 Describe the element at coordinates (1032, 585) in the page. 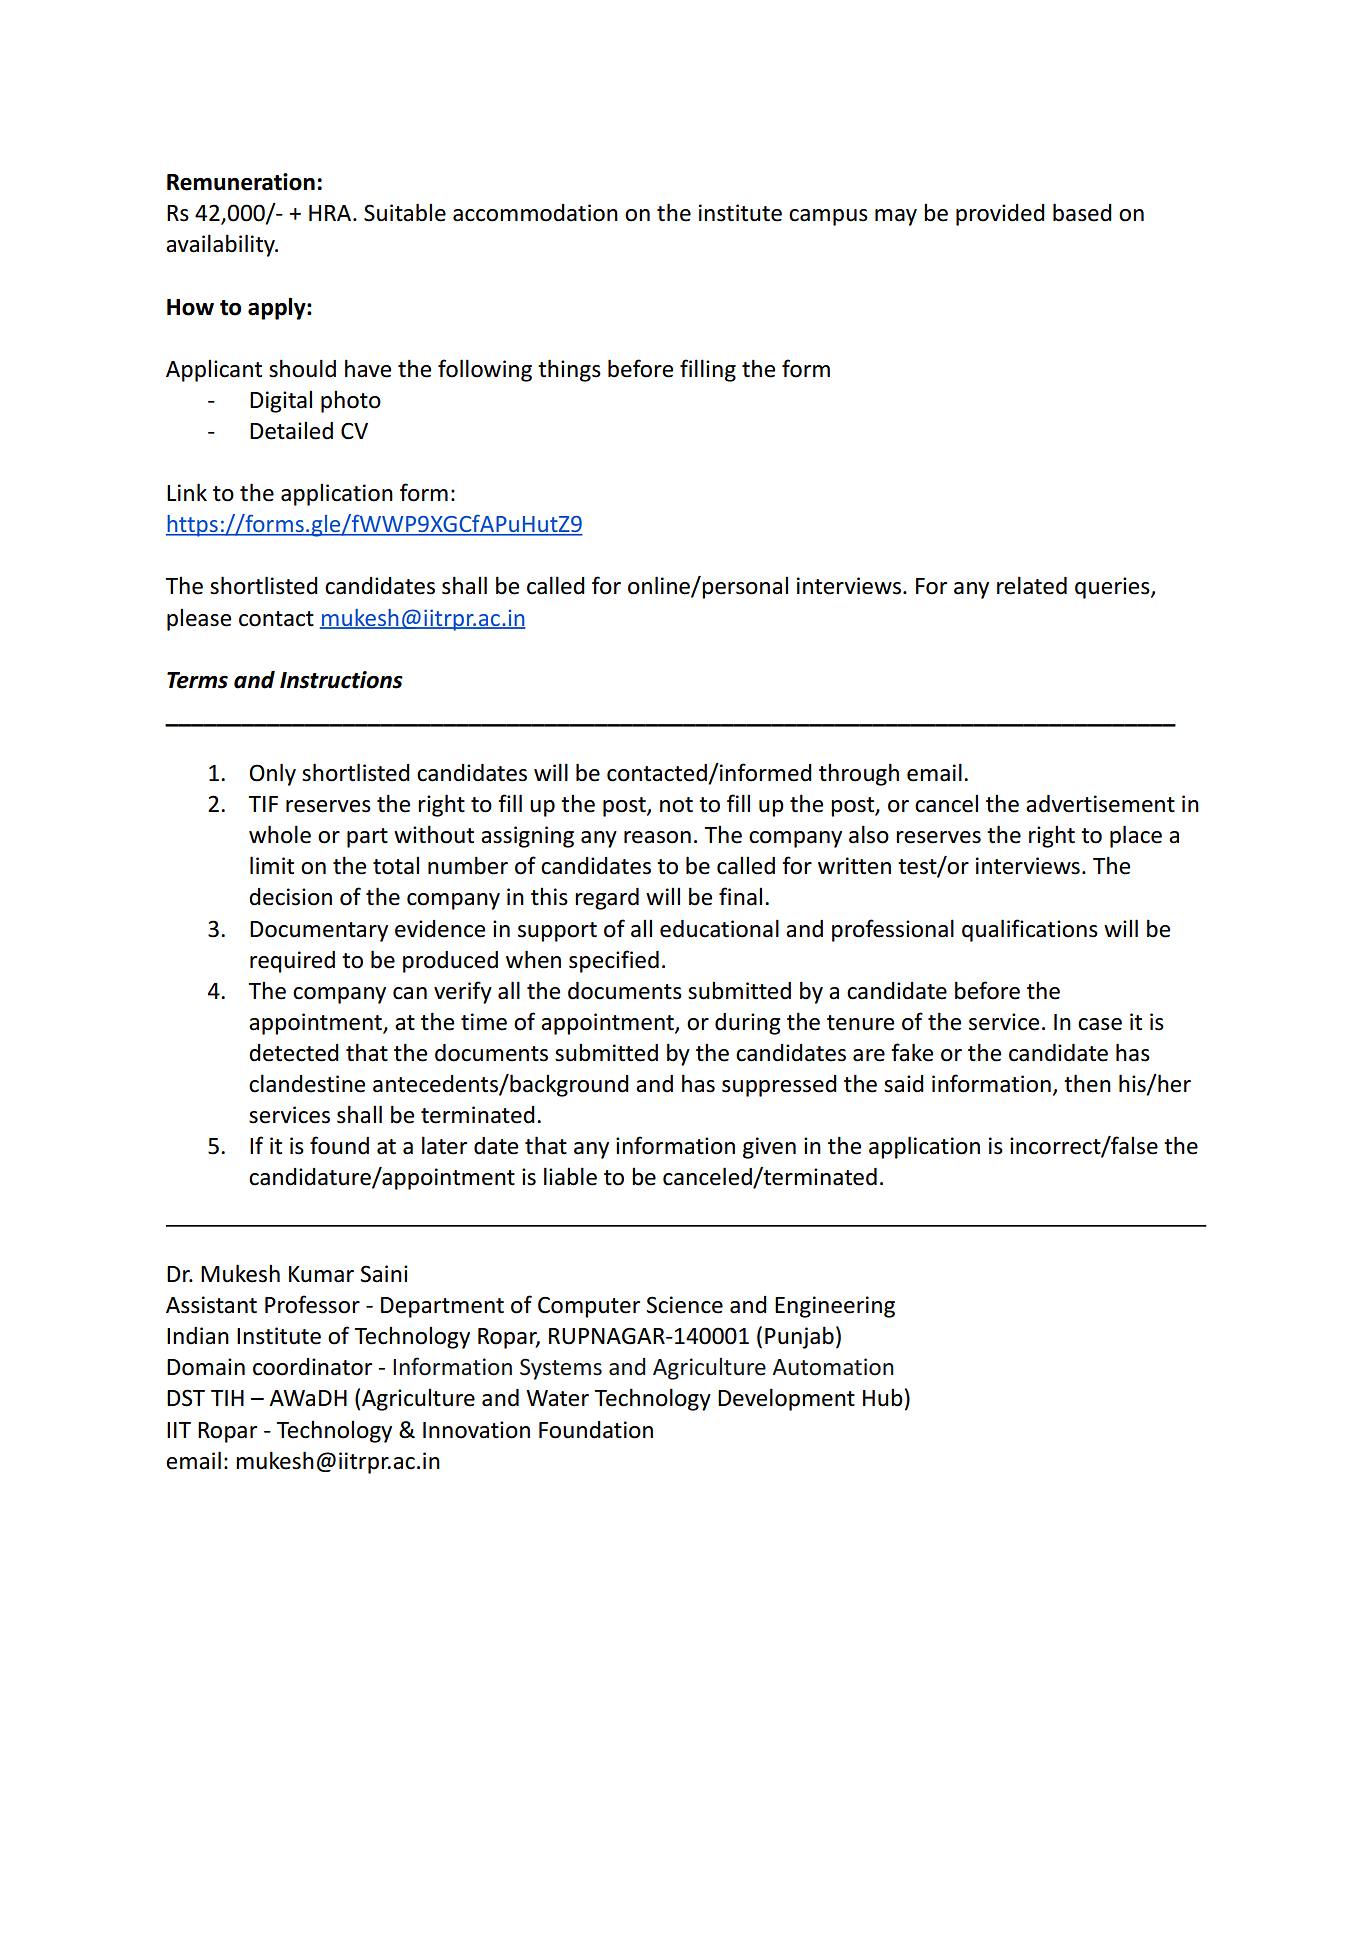

I see `related` at that location.
